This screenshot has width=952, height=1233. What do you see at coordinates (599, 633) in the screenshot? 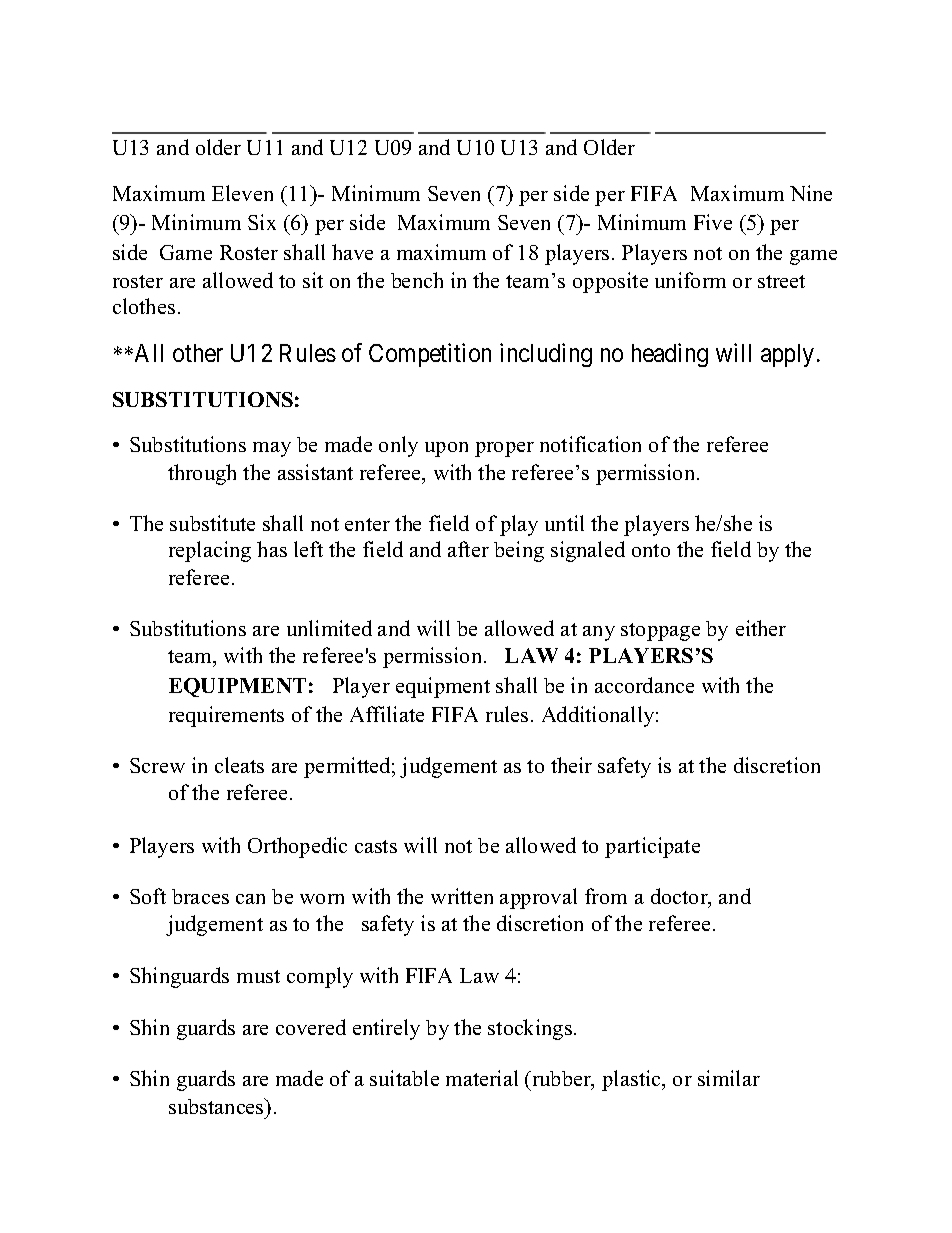
I see `any` at bounding box center [599, 633].
